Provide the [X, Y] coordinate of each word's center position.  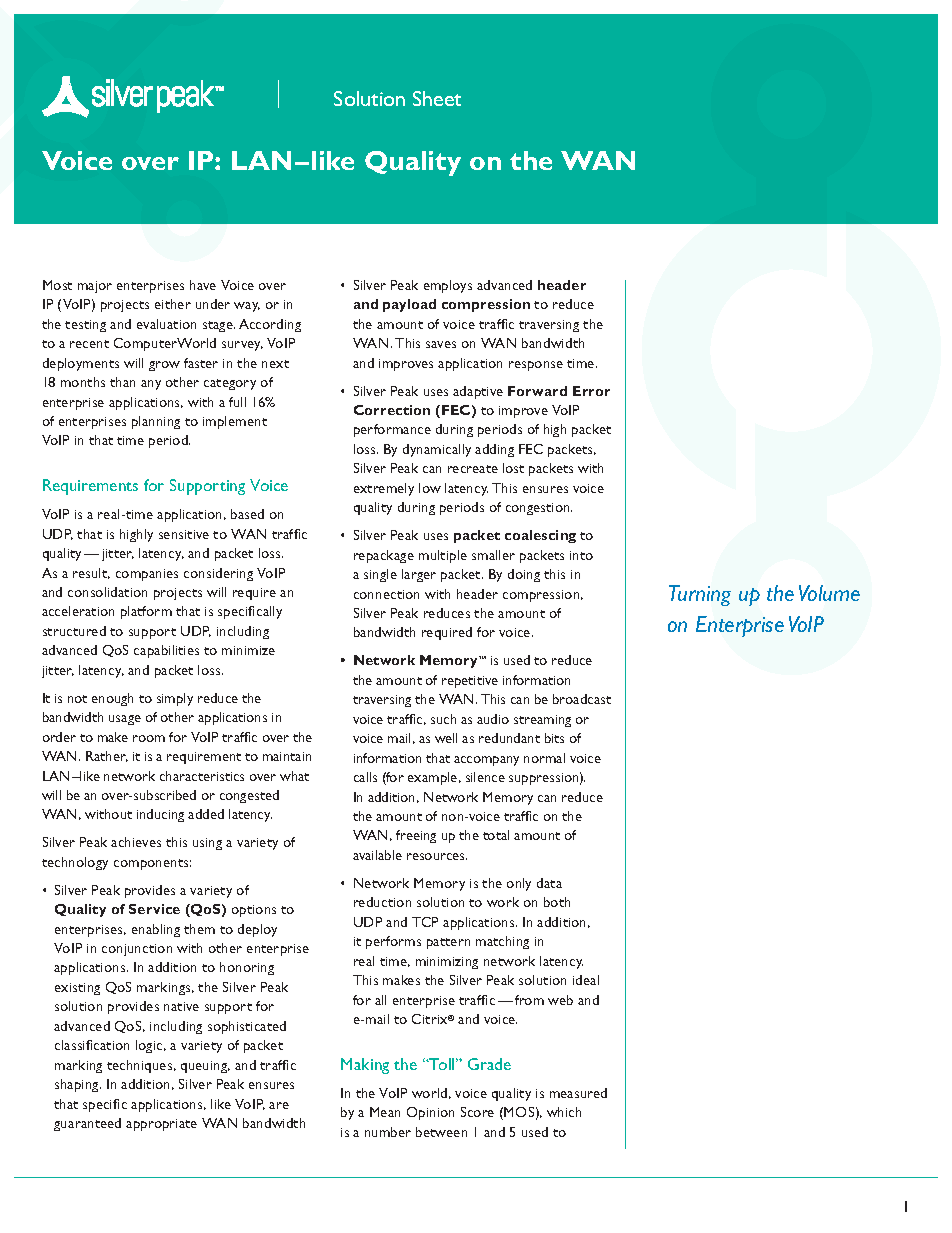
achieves [136, 842]
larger [419, 575]
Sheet [437, 98]
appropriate [161, 1125]
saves [441, 344]
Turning [700, 595]
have [203, 285]
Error [591, 391]
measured [578, 1093]
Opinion [430, 1113]
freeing [416, 836]
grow [164, 366]
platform [146, 612]
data [549, 883]
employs [448, 286]
